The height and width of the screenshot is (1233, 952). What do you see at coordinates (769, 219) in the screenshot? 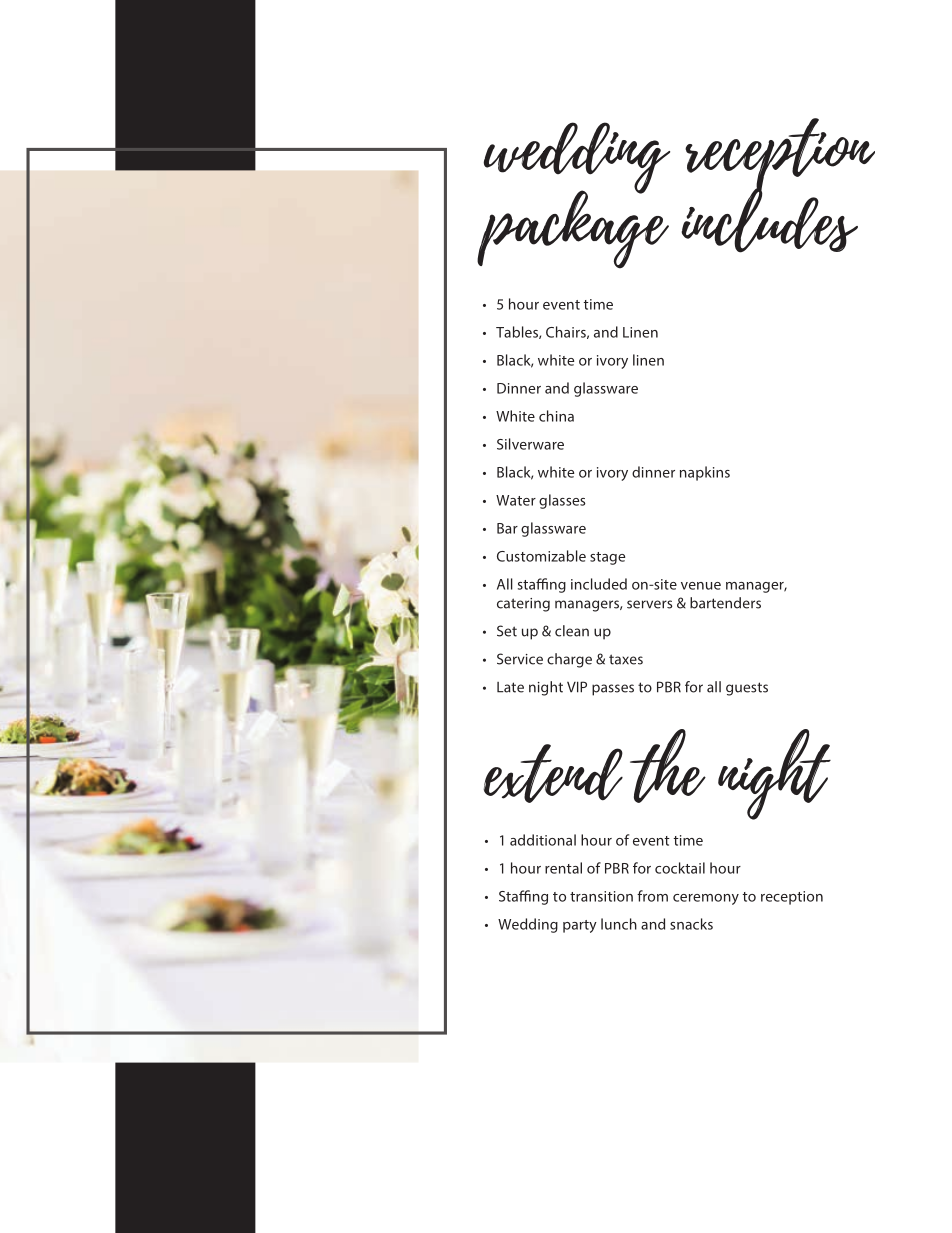
I see `includes` at bounding box center [769, 219].
